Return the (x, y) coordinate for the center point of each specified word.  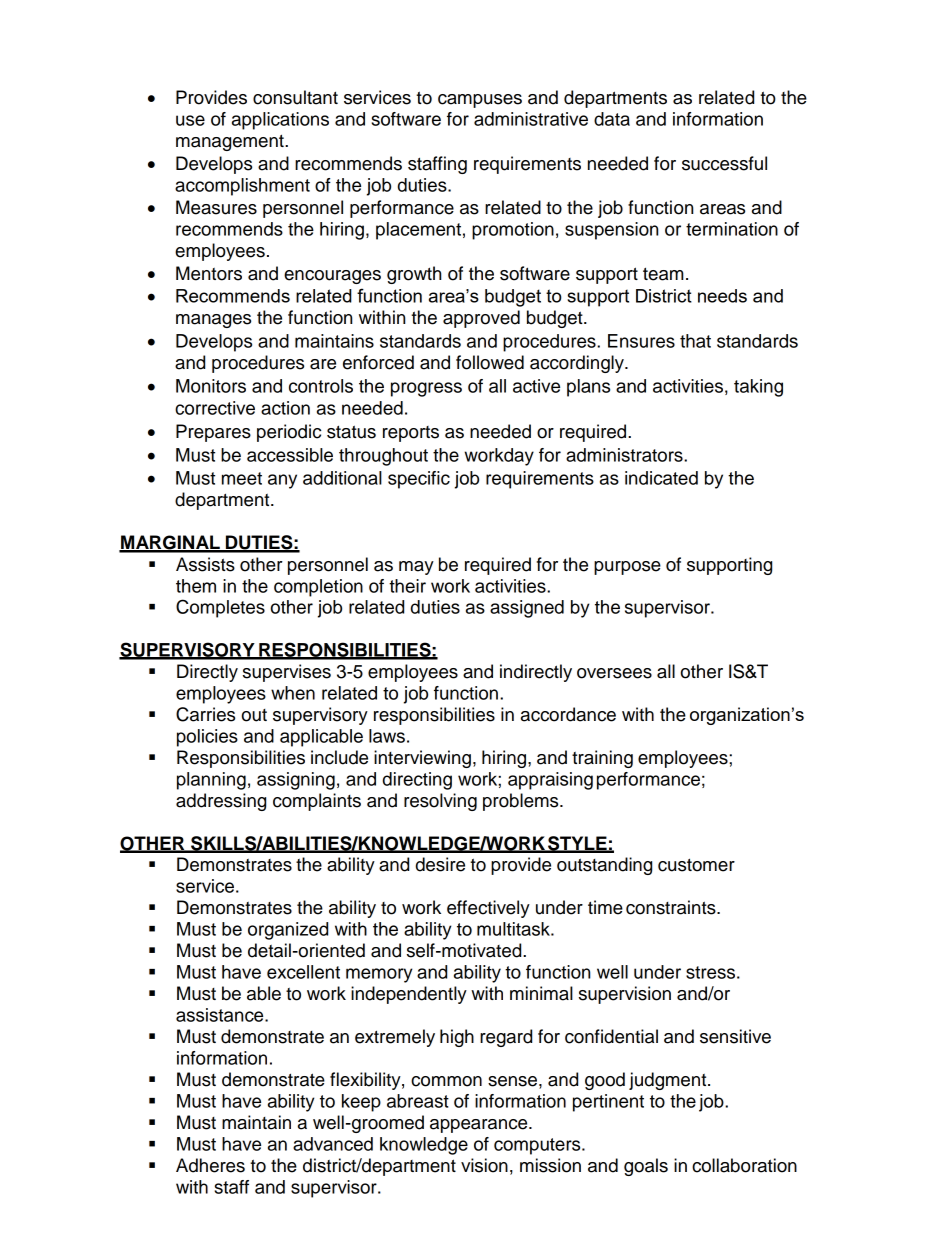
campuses (480, 101)
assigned (527, 609)
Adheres (210, 1165)
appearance (480, 1126)
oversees (614, 673)
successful (724, 163)
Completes (220, 608)
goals (646, 1167)
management (231, 142)
